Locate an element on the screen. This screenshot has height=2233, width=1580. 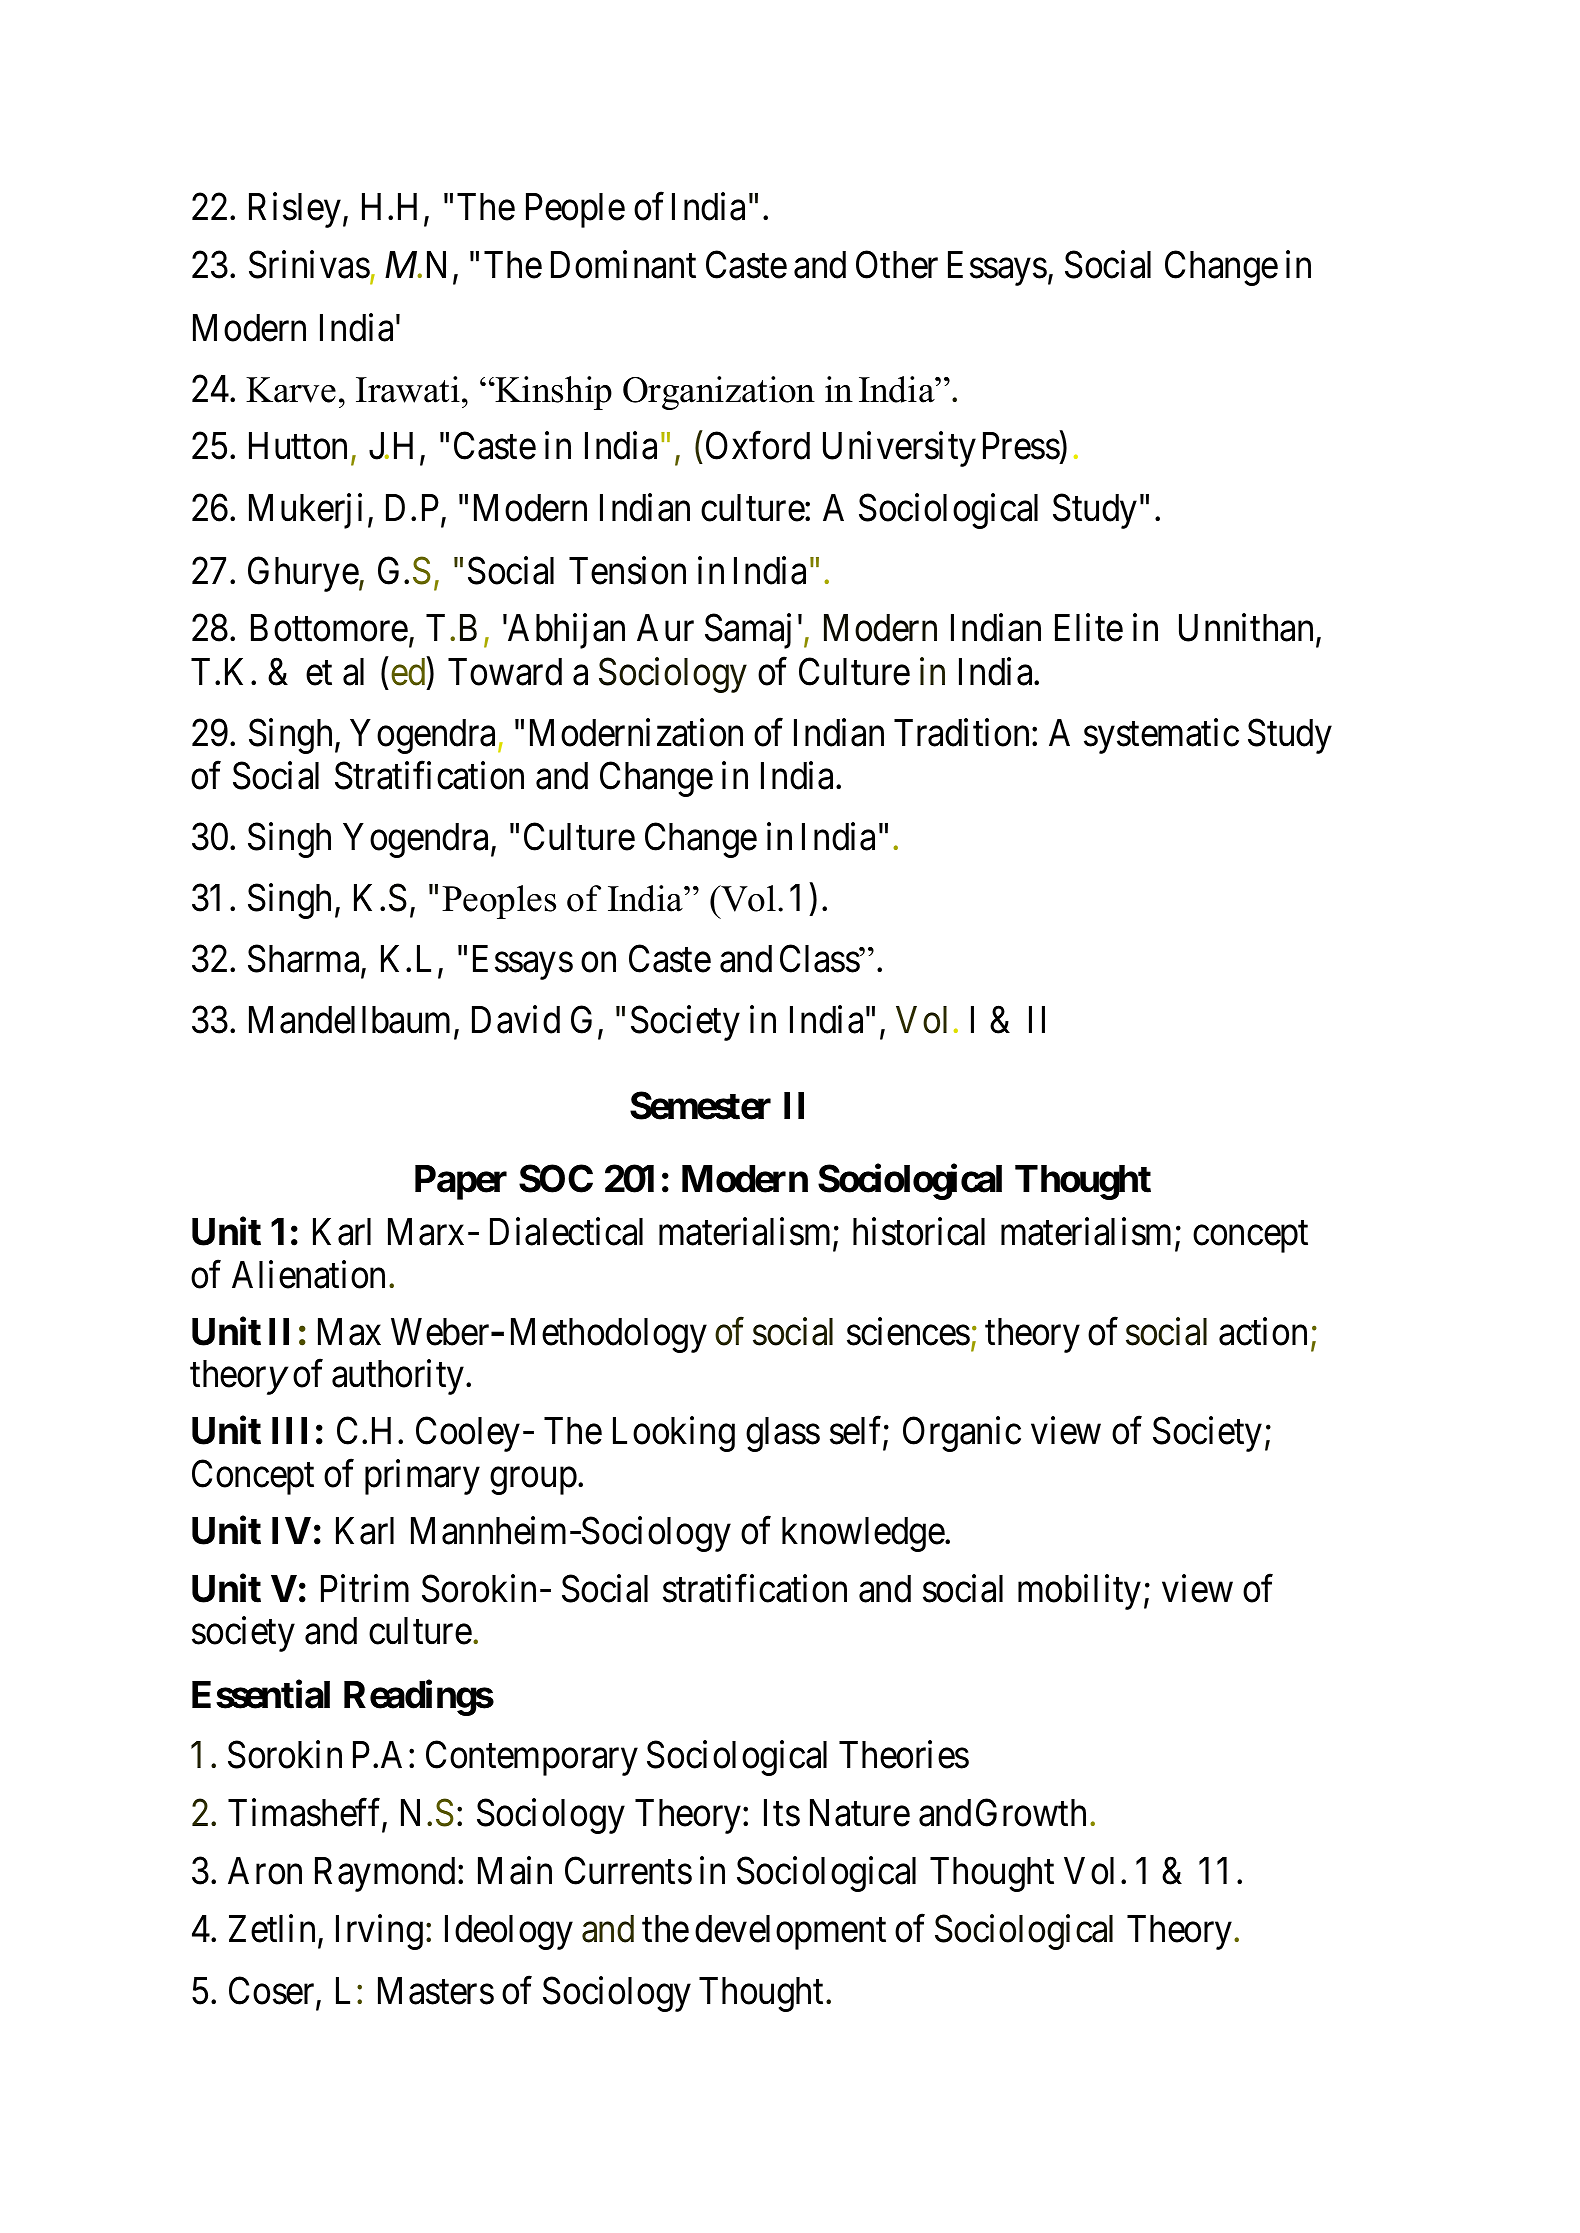
Samaj is located at coordinates (748, 631).
